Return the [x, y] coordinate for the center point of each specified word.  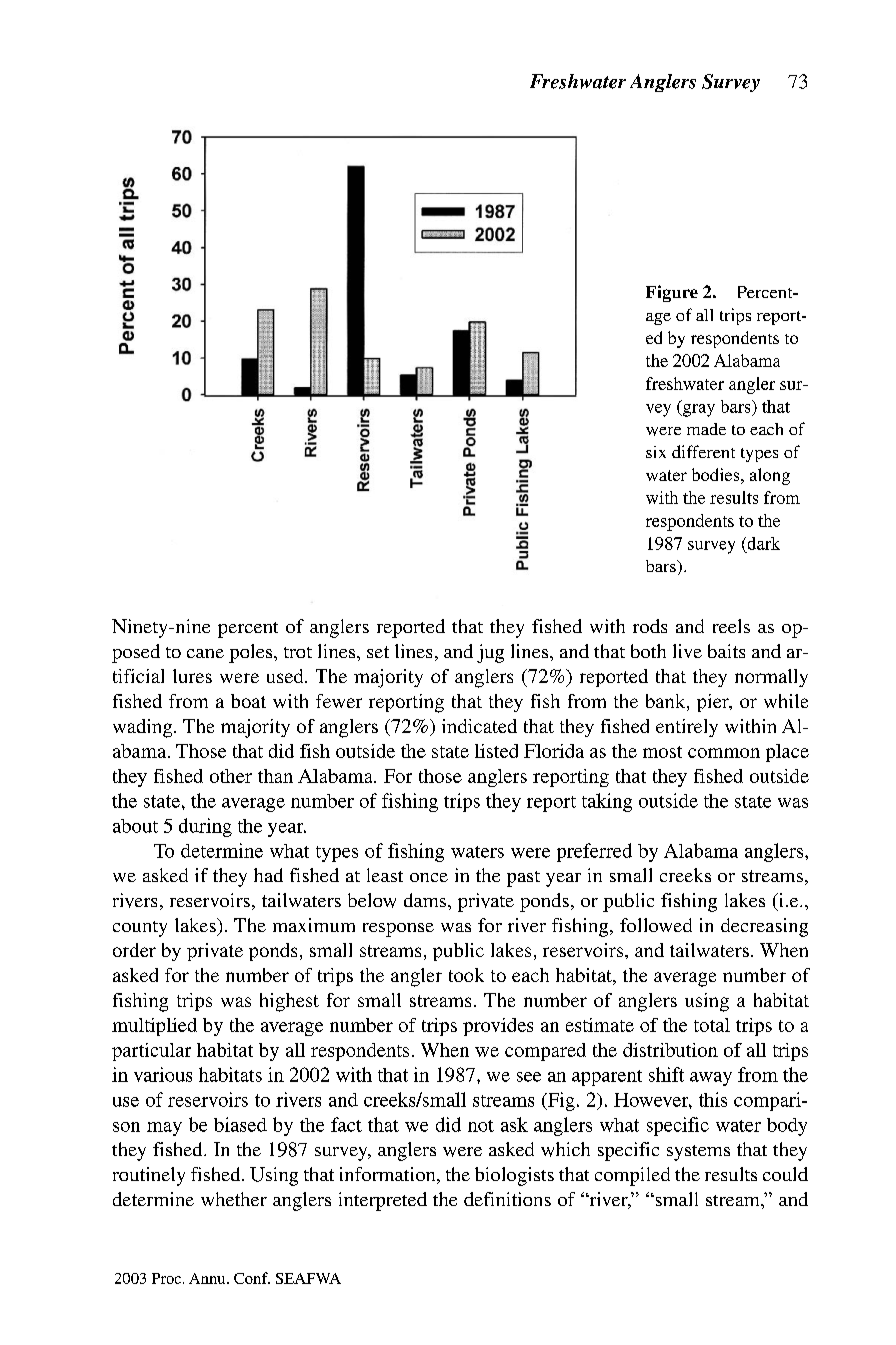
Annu [208, 1278]
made [706, 429]
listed [496, 751]
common [724, 753]
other [231, 776]
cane [205, 653]
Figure [672, 293]
